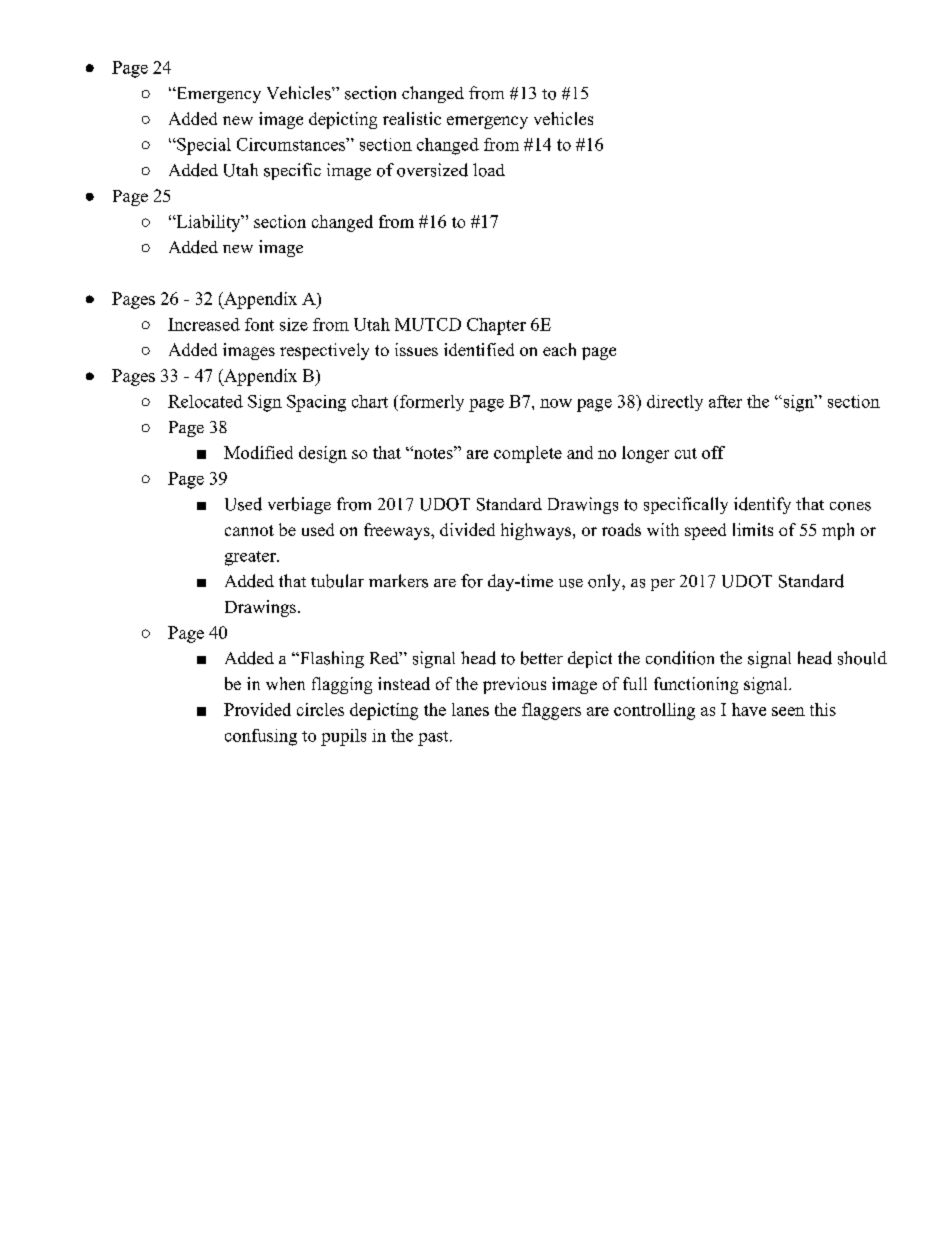 The height and width of the screenshot is (1233, 952). I want to click on Provided, so click(257, 709).
